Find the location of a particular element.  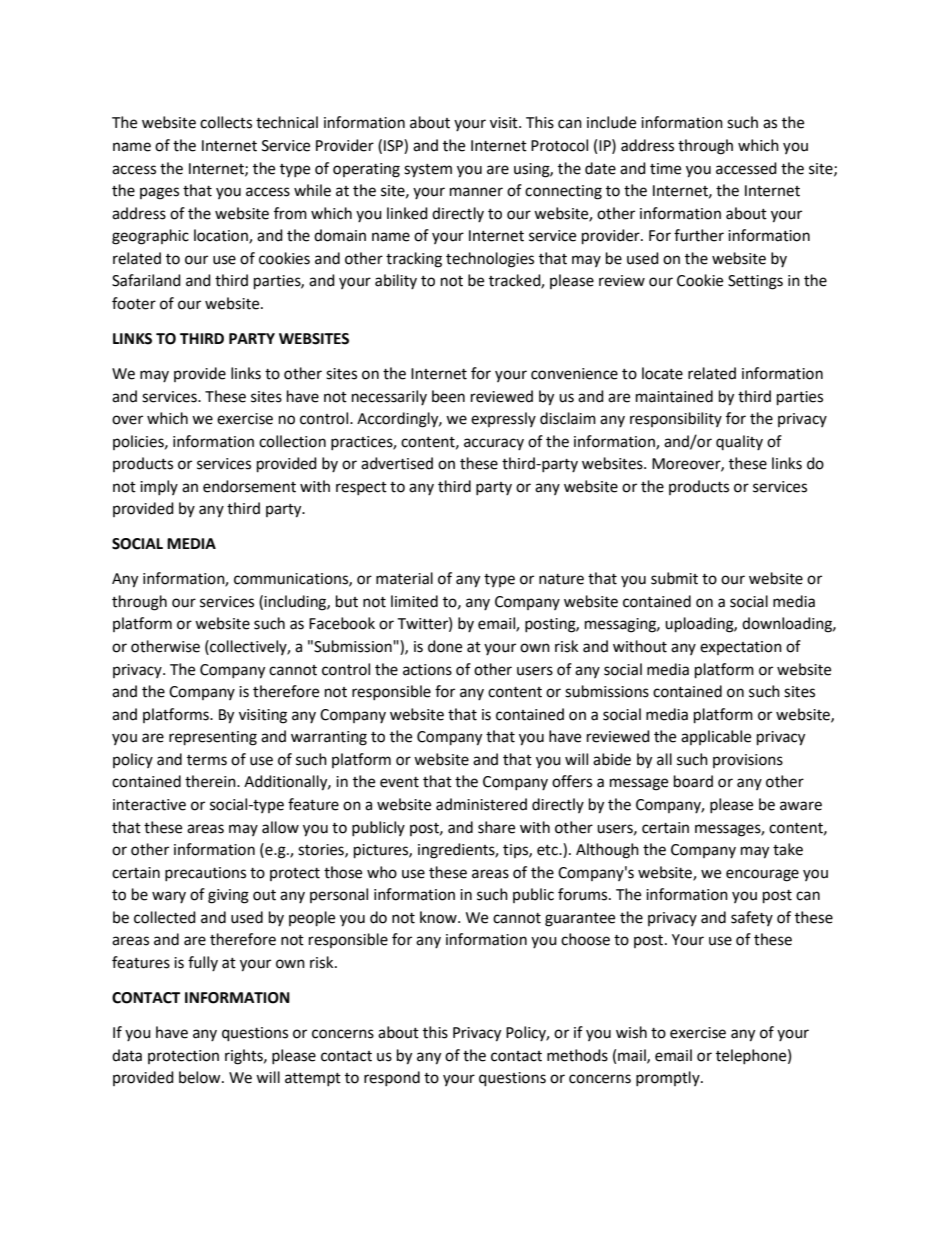

board is located at coordinates (693, 781).
